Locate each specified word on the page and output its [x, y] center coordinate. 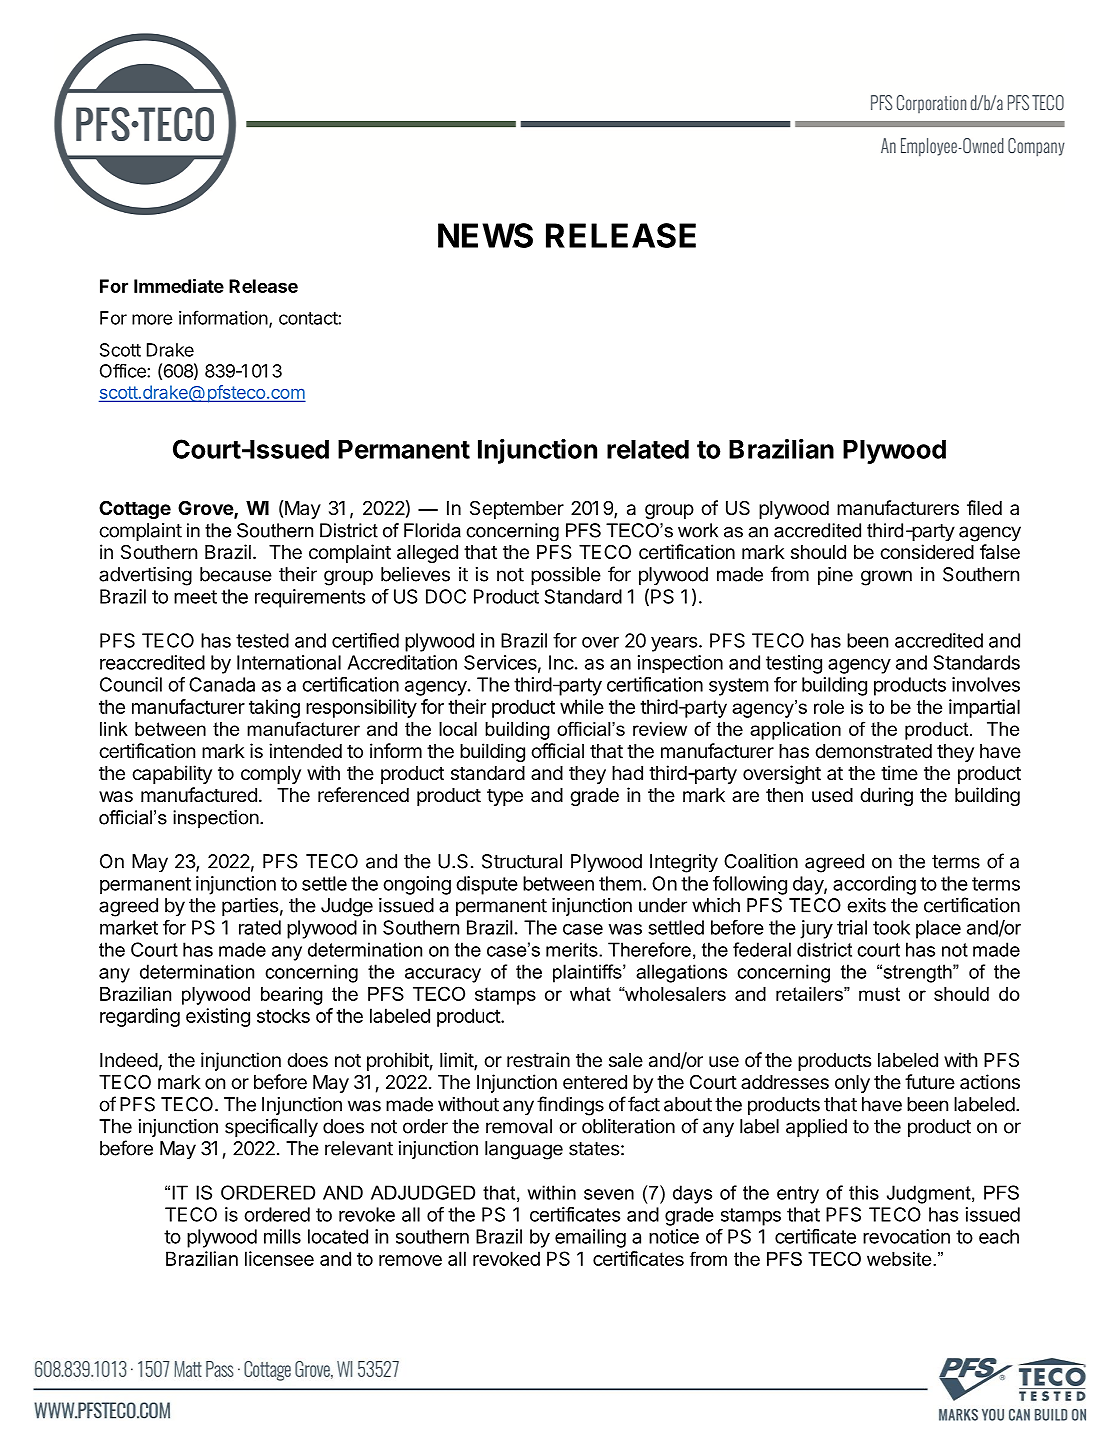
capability [172, 774]
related [648, 449]
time [899, 772]
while [582, 706]
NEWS [485, 235]
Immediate [179, 286]
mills [282, 1236]
